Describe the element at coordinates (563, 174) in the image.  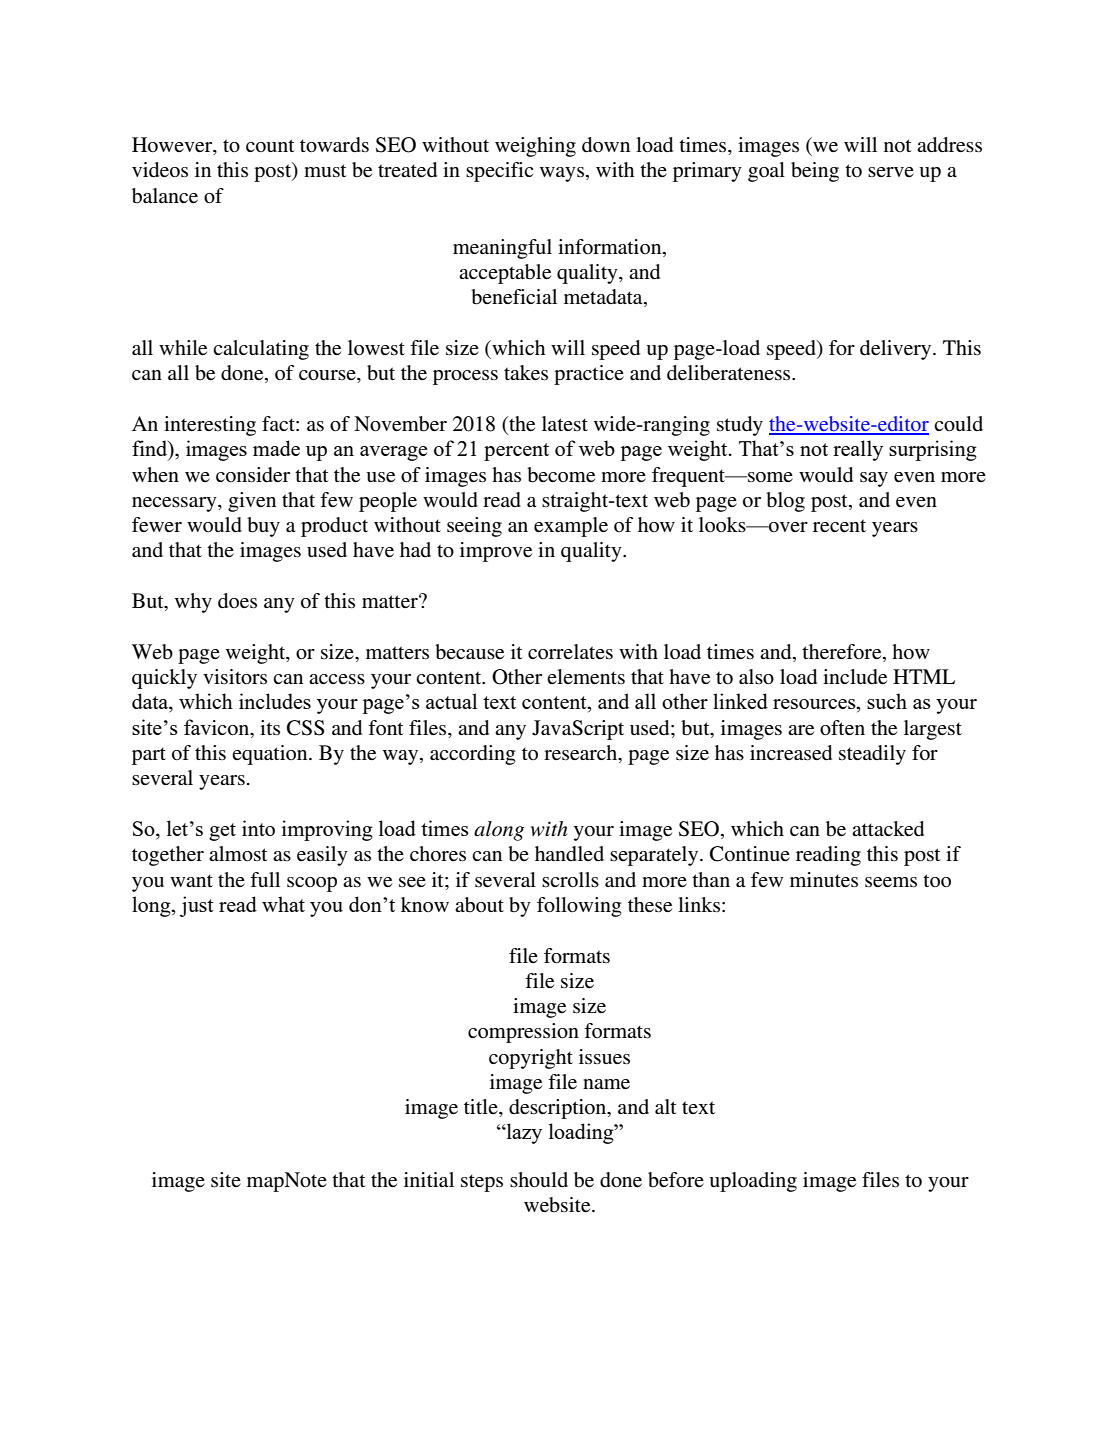
I see `ways` at that location.
